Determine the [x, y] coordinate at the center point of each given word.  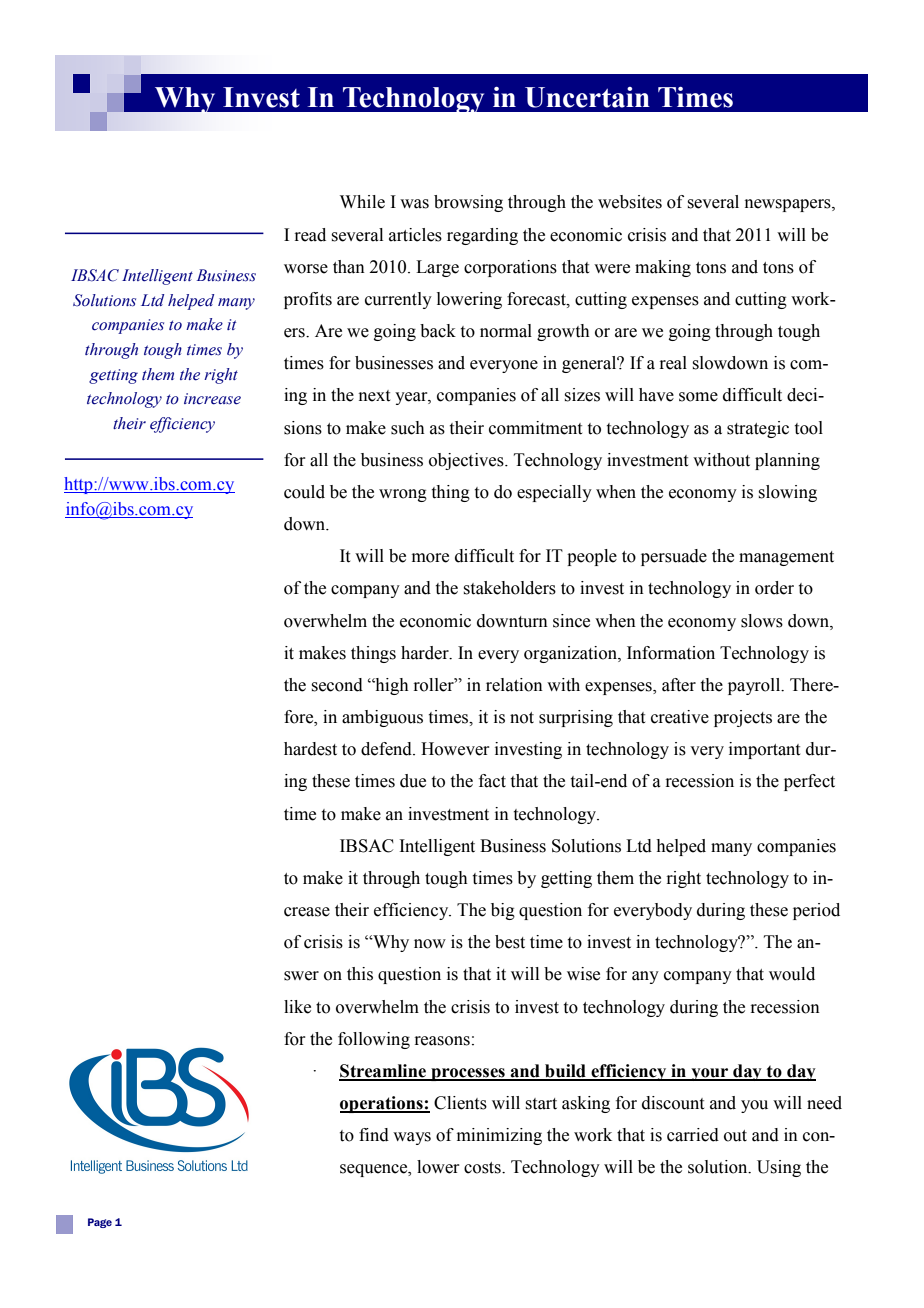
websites [630, 202]
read [310, 235]
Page [100, 1223]
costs [483, 1168]
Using [779, 1168]
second [337, 685]
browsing [468, 203]
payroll [755, 686]
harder [426, 653]
